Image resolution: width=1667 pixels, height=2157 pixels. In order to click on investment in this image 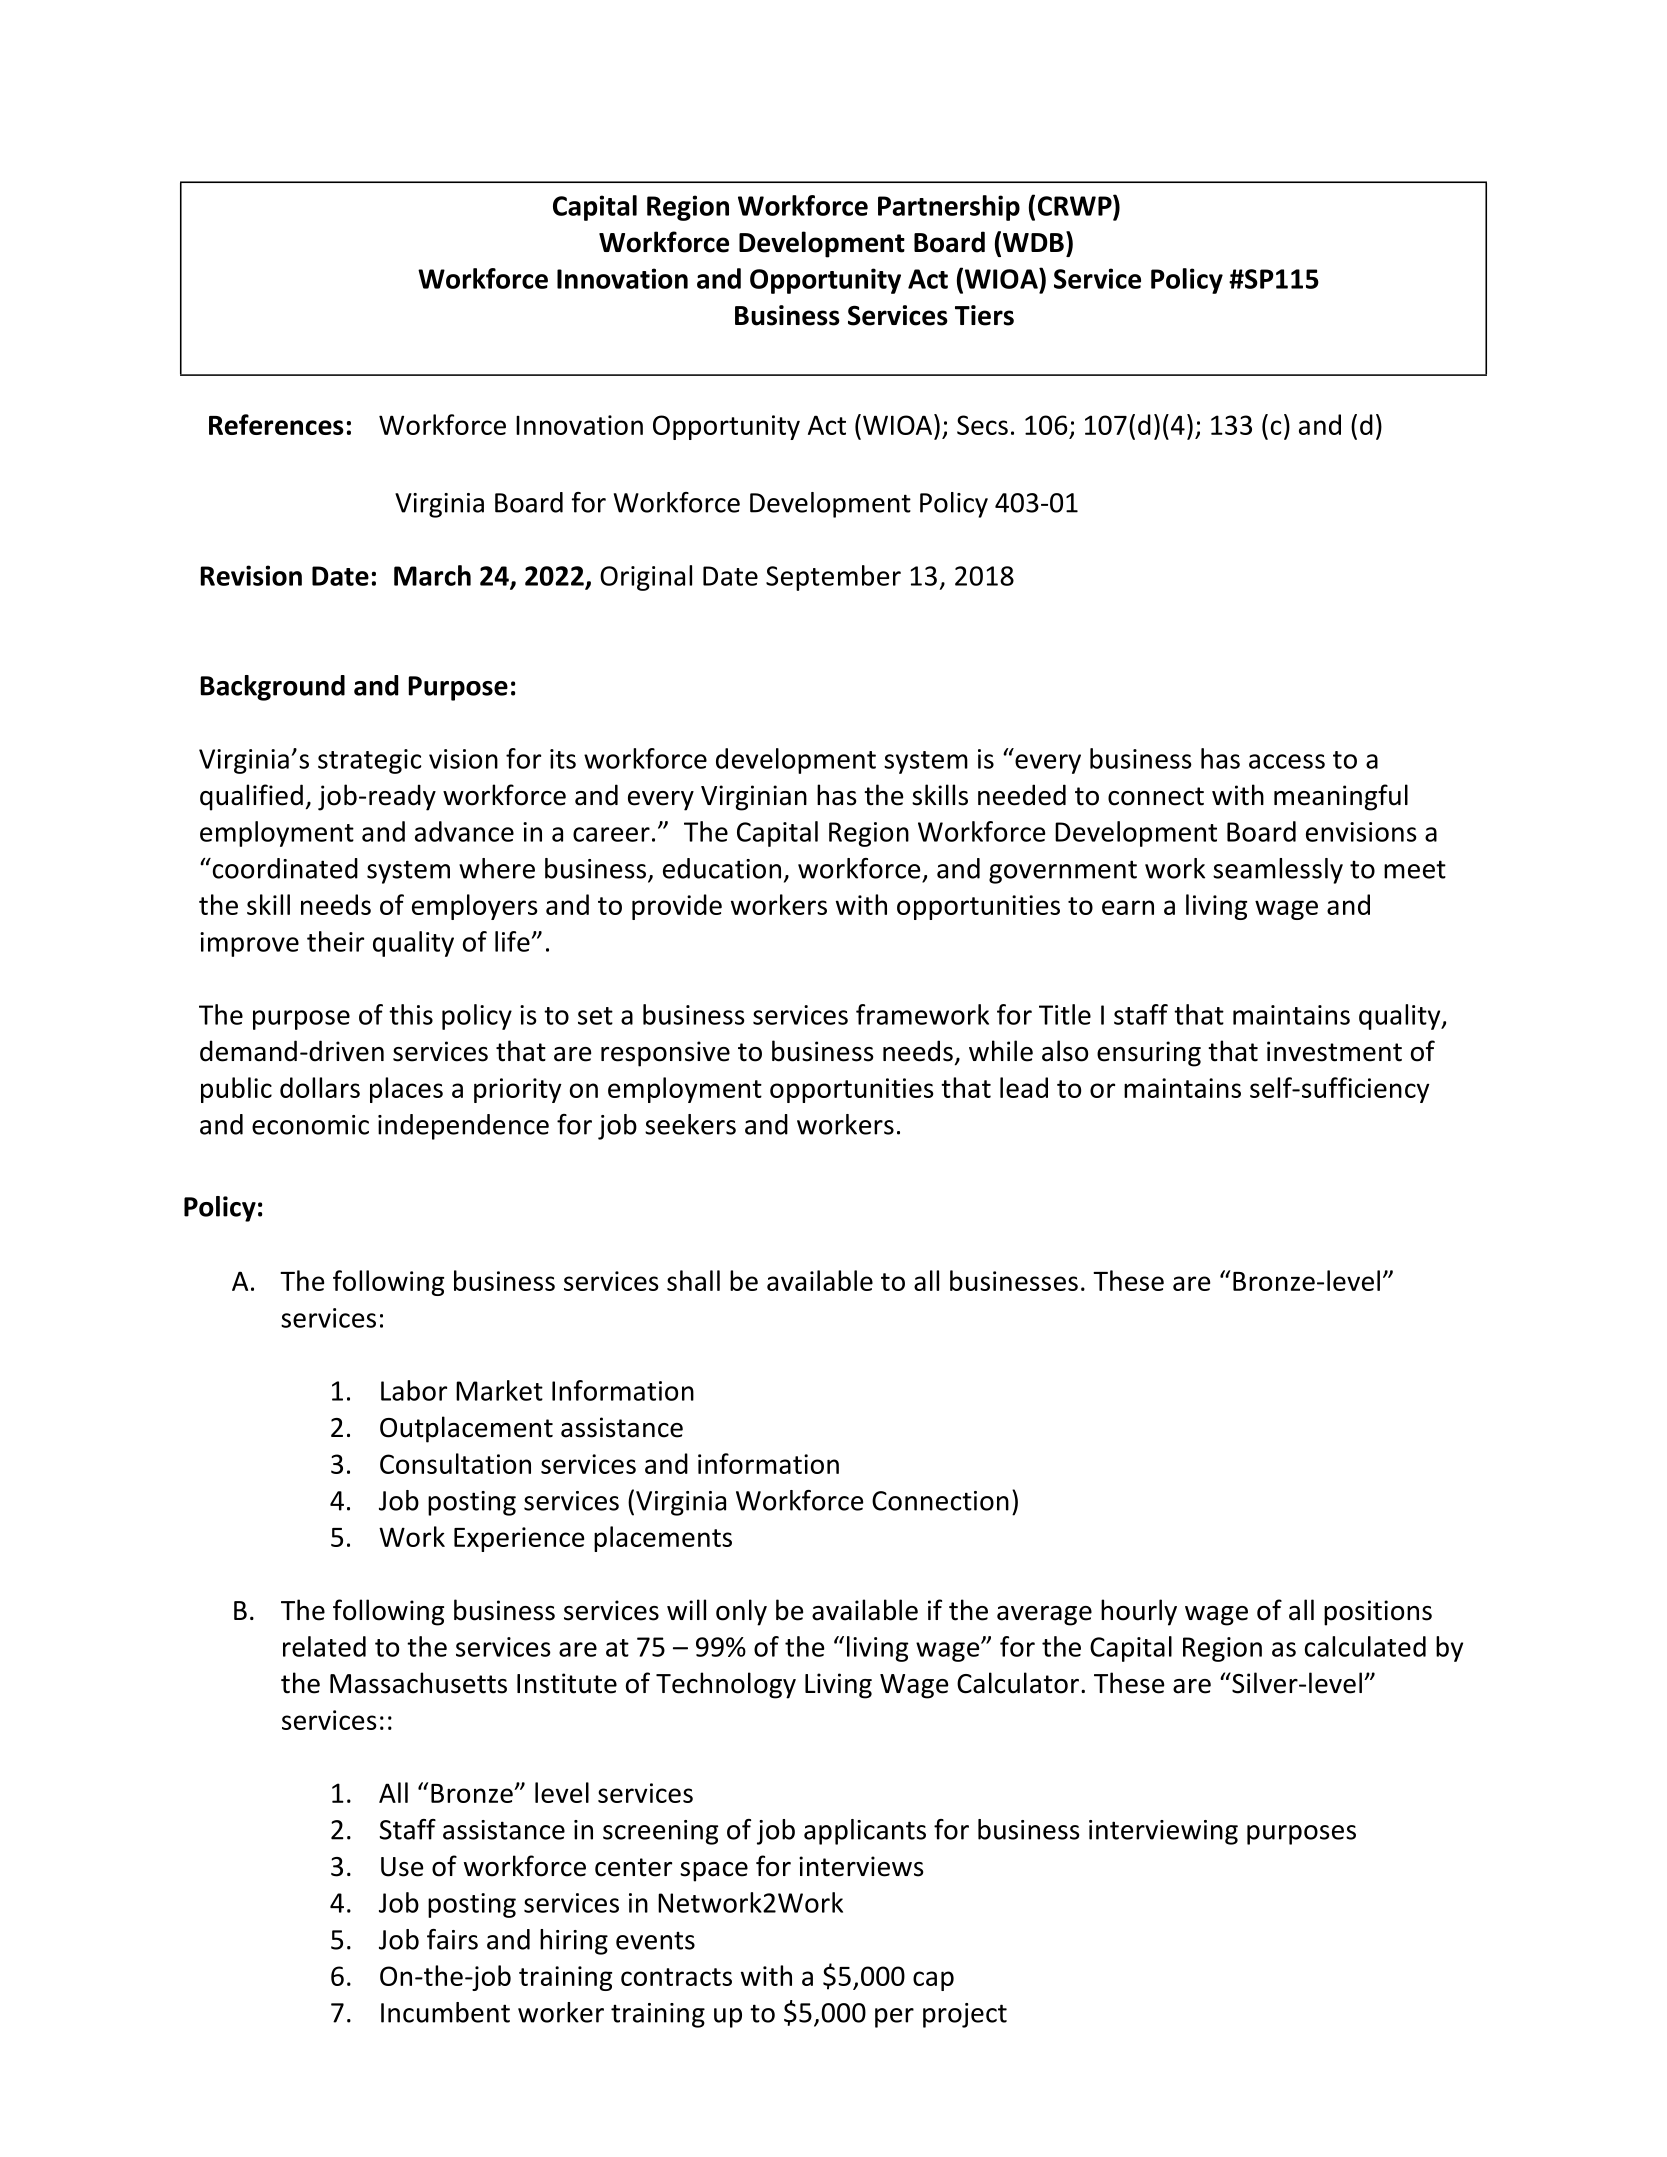, I will do `click(1334, 1051)`.
